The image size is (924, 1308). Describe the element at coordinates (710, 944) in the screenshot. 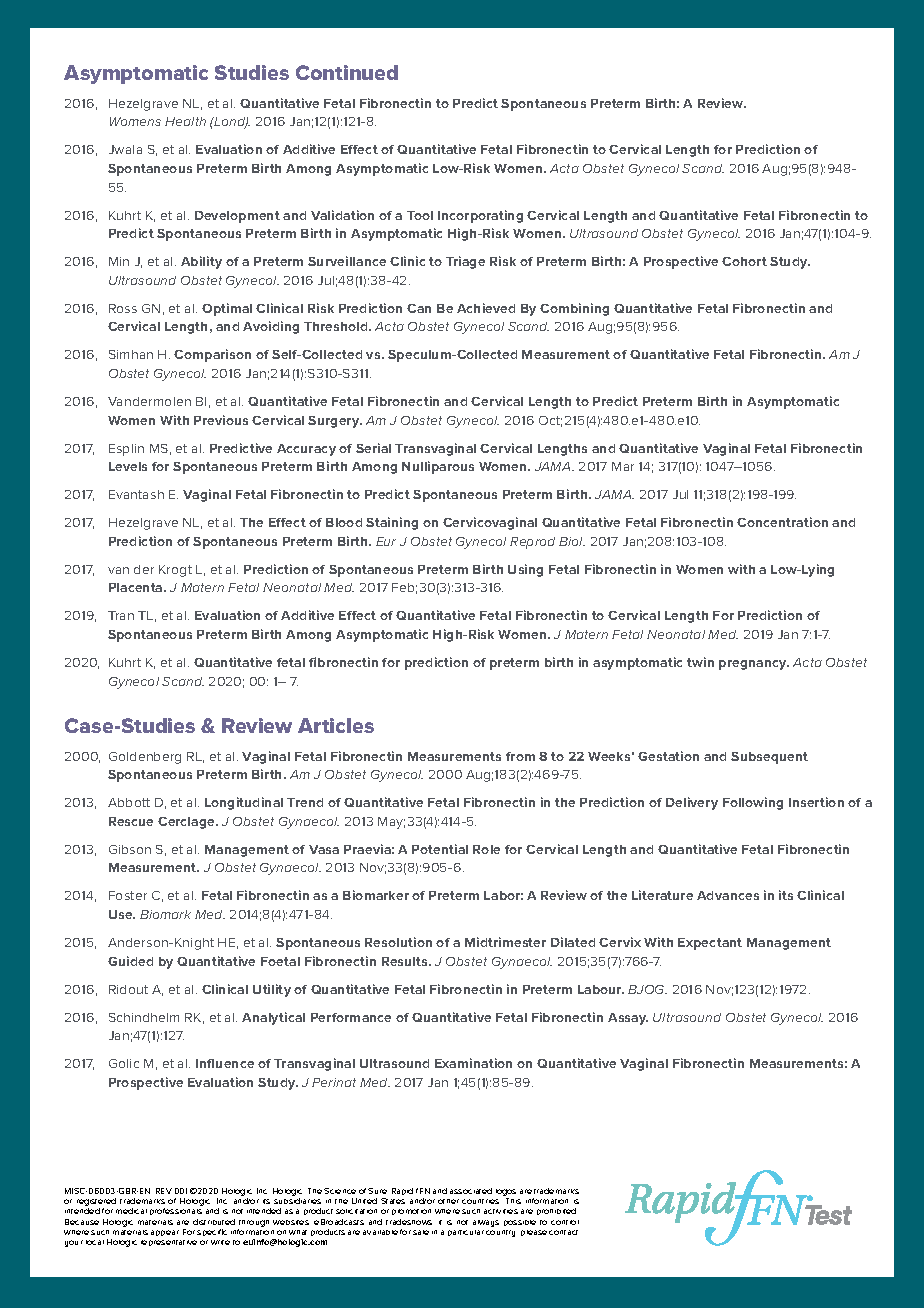

I see `Expectant` at that location.
